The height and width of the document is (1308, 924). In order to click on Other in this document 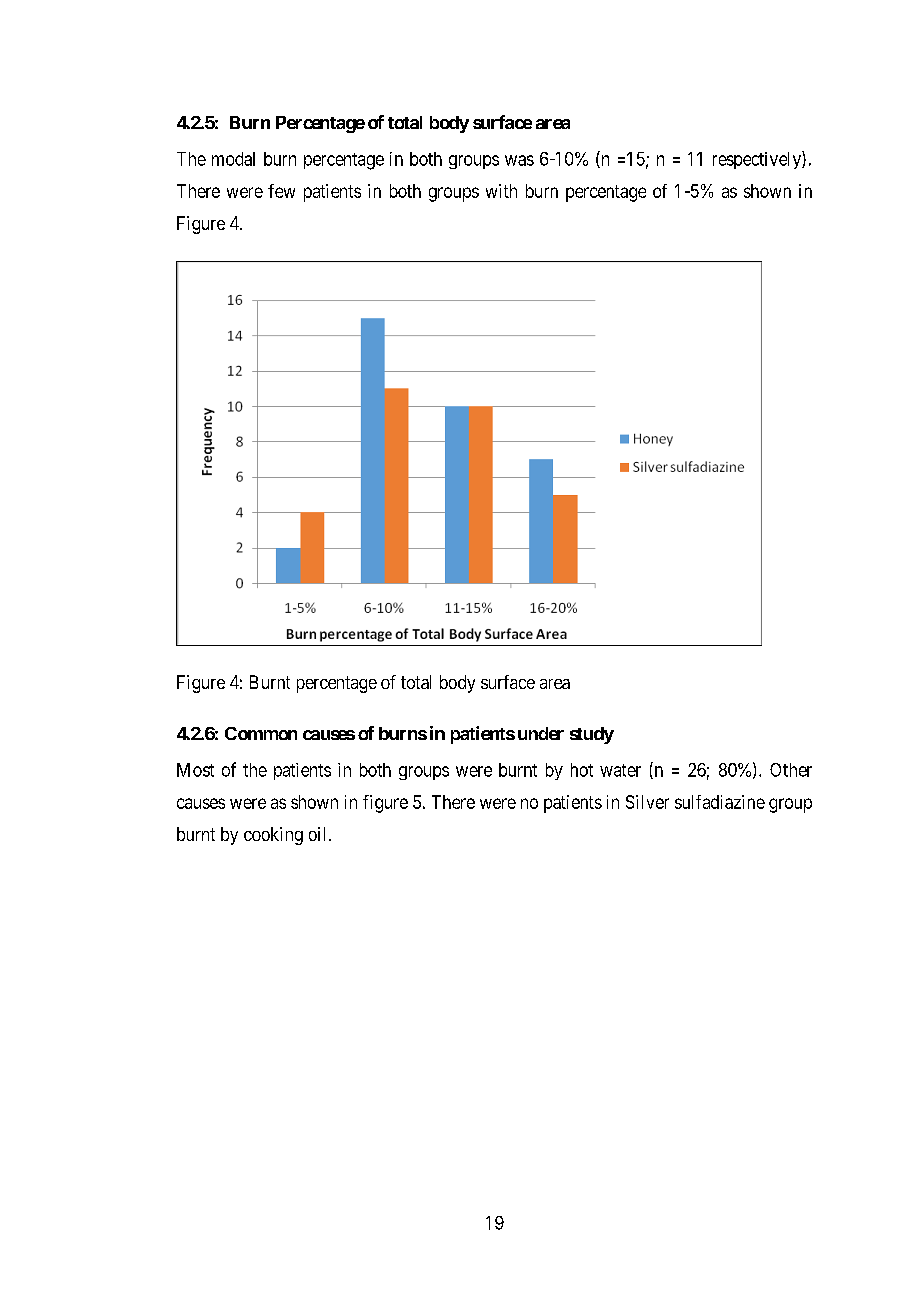, I will do `click(791, 770)`.
